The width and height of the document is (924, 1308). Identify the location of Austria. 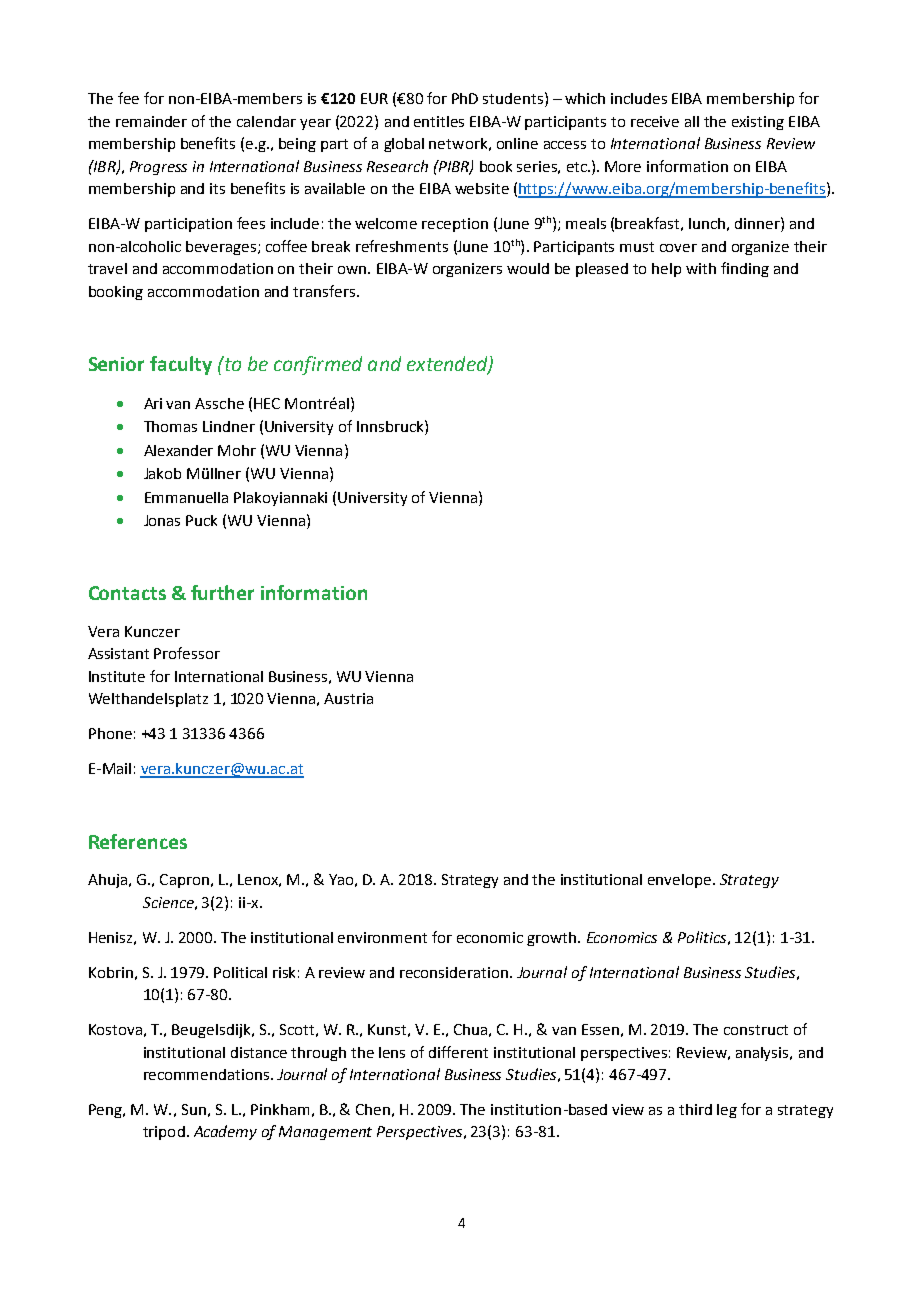
(348, 698).
